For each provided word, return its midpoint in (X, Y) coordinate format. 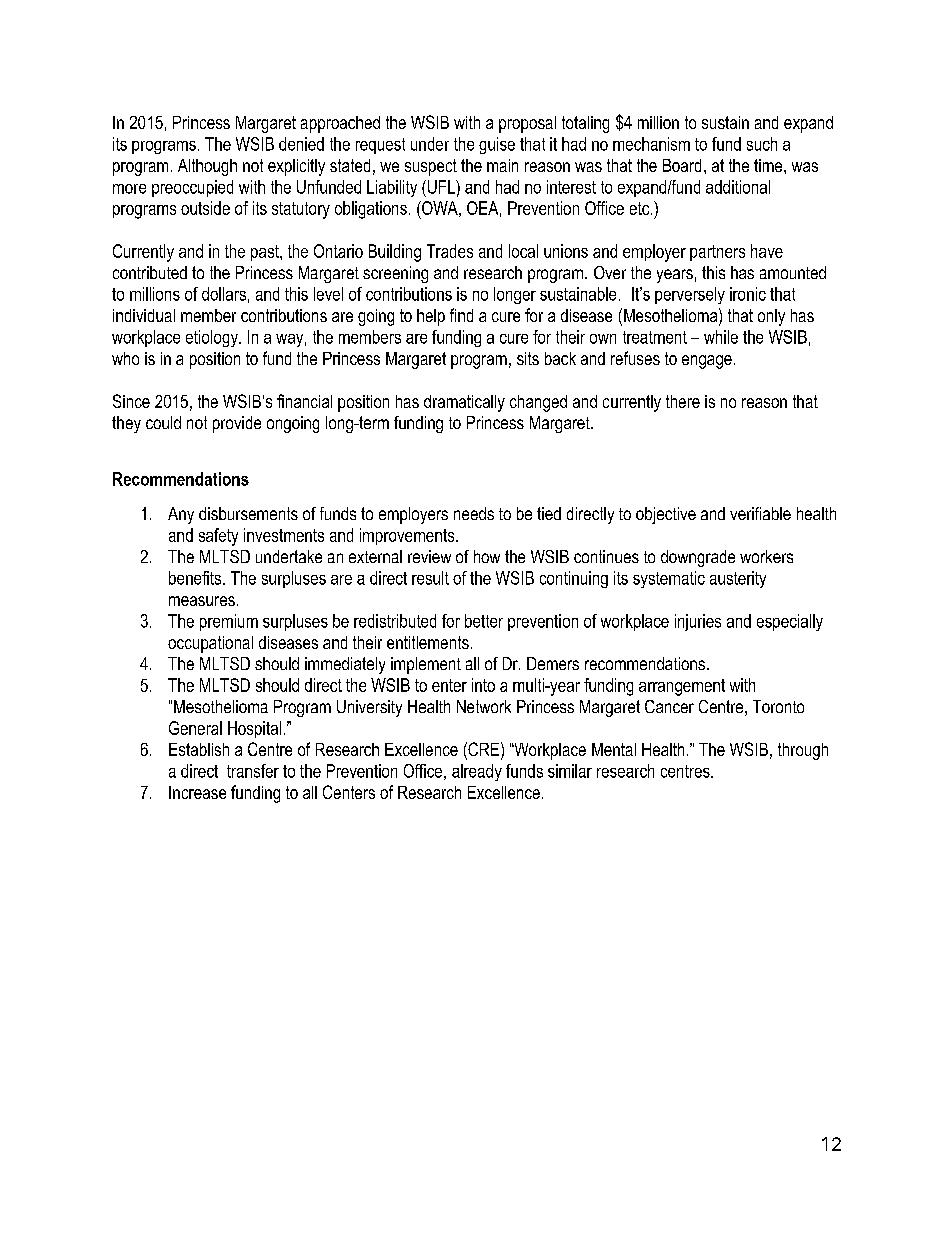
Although (207, 167)
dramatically (464, 403)
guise (497, 145)
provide (237, 424)
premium (229, 622)
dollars (224, 294)
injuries (698, 622)
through (803, 751)
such (762, 144)
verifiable (760, 513)
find (461, 315)
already (477, 772)
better (484, 621)
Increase (197, 792)
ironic (748, 294)
